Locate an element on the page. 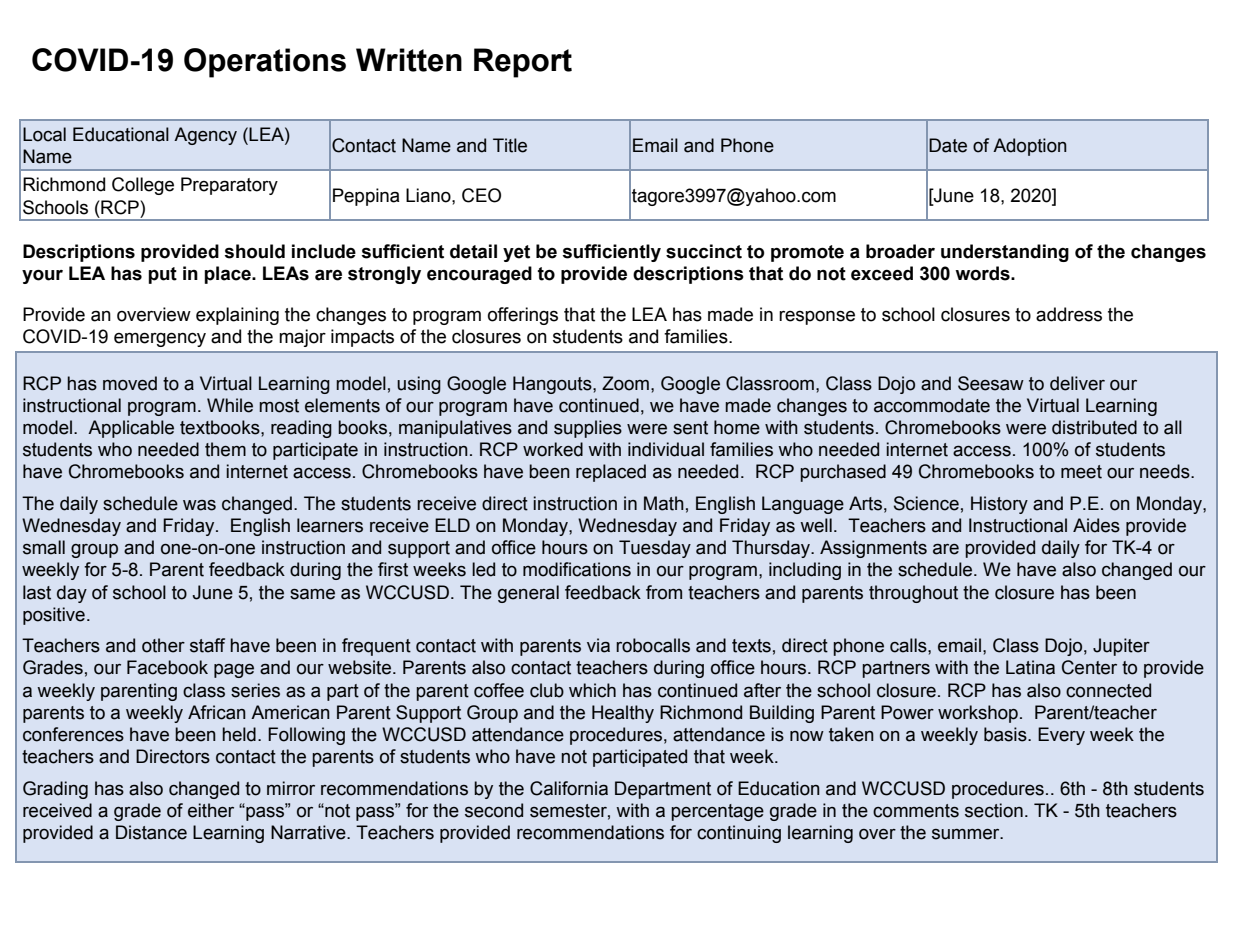  Adoption is located at coordinates (1030, 147).
